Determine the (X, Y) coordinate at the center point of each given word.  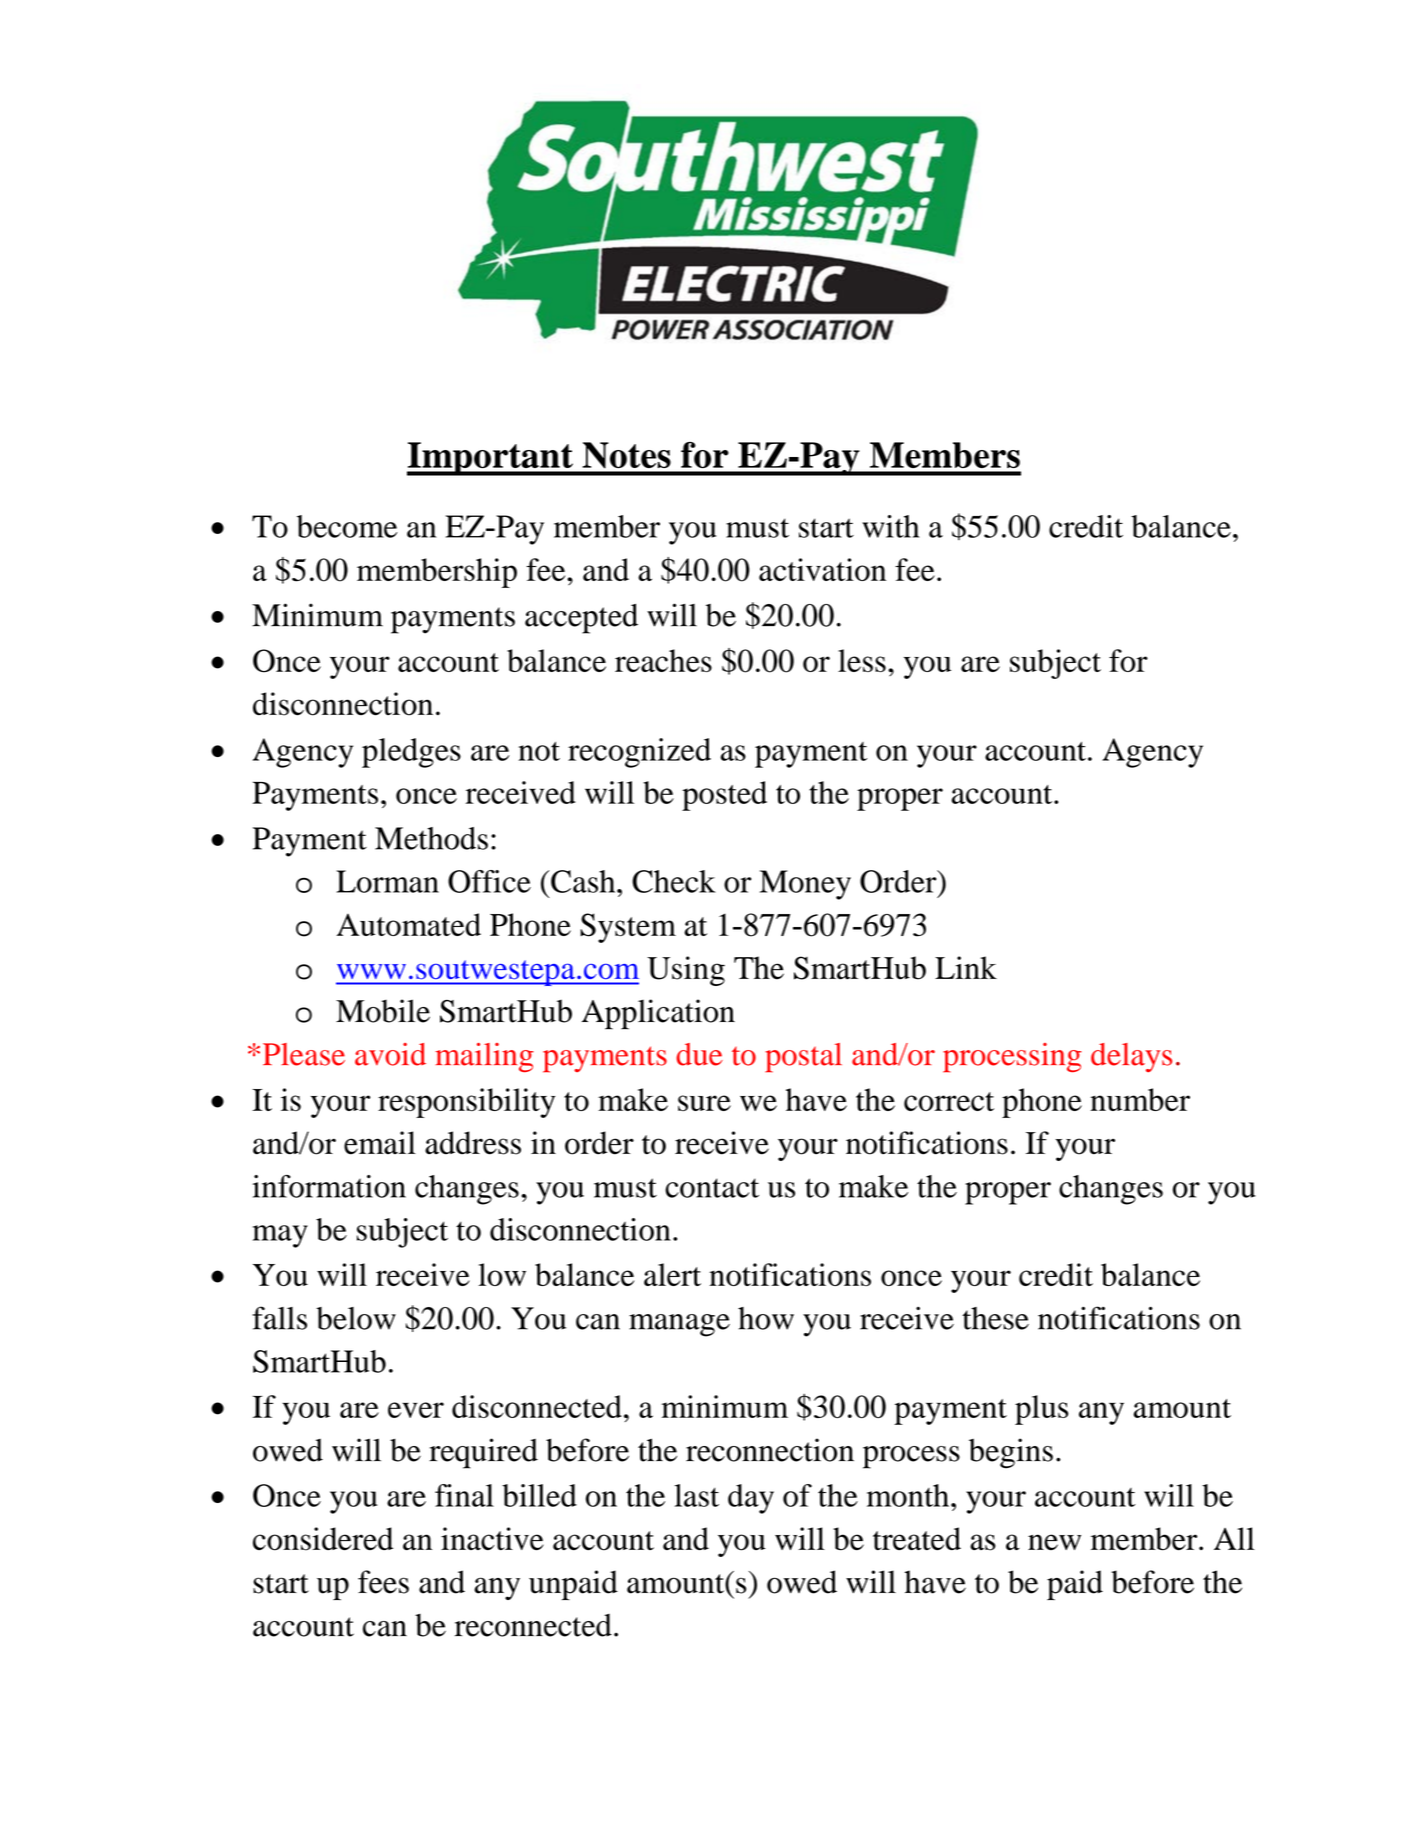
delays (1131, 1057)
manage (679, 1325)
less (862, 660)
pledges (411, 753)
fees (383, 1582)
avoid (390, 1054)
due (699, 1054)
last (696, 1495)
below (356, 1318)
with (890, 526)
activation (822, 569)
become (347, 526)
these (995, 1318)
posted (724, 796)
